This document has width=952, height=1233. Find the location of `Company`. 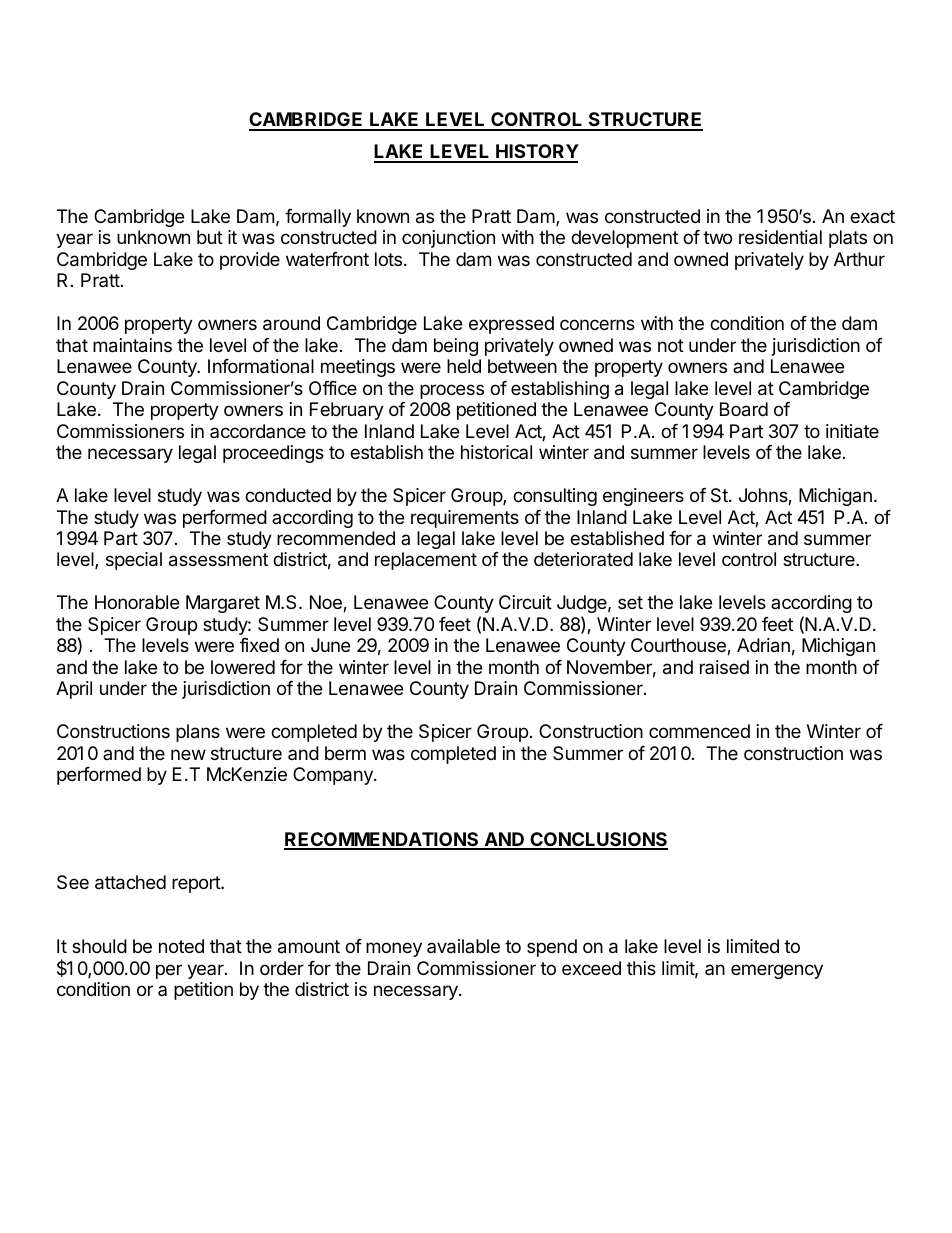

Company is located at coordinates (334, 776).
